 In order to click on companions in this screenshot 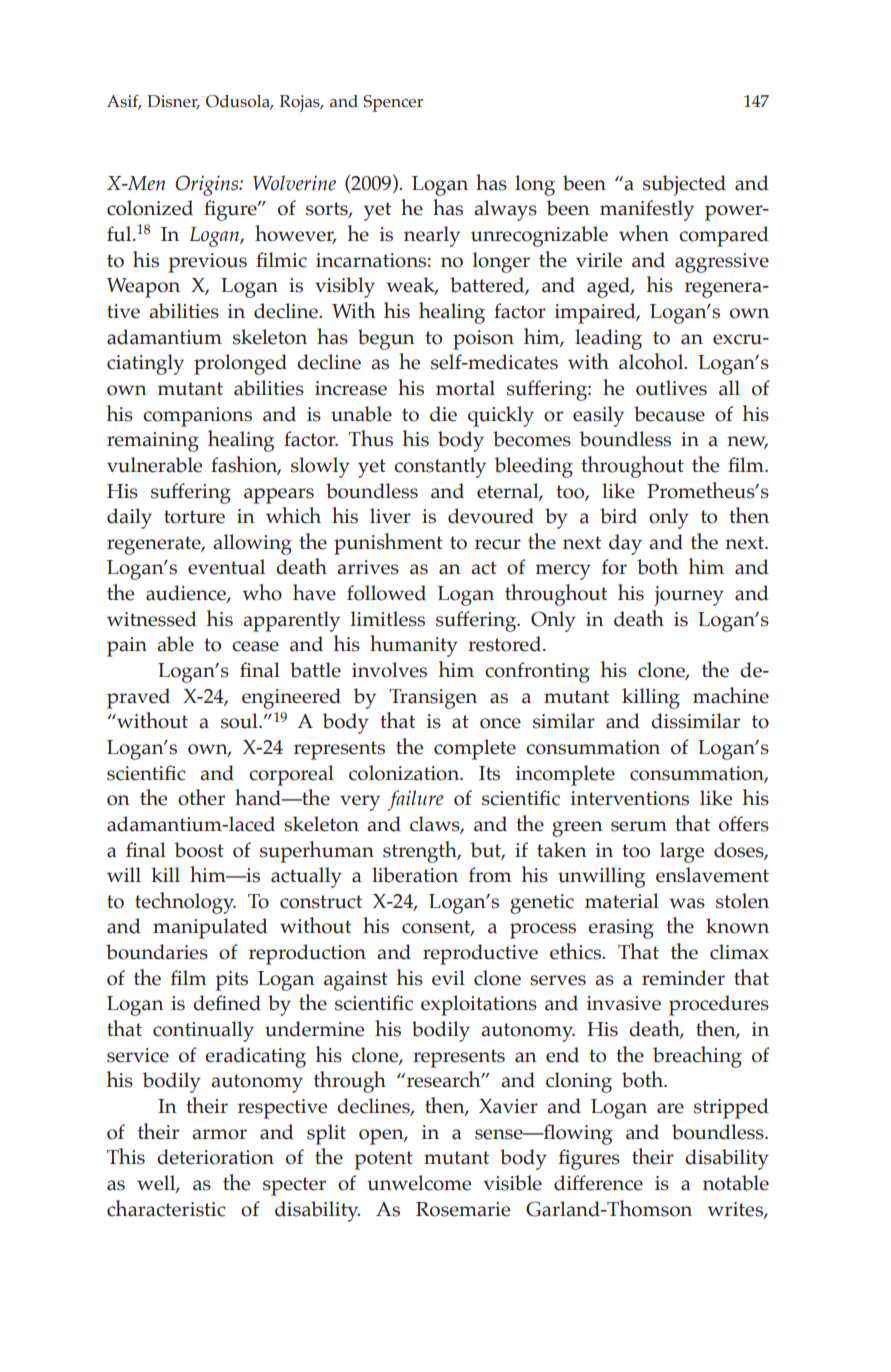, I will do `click(197, 417)`.
